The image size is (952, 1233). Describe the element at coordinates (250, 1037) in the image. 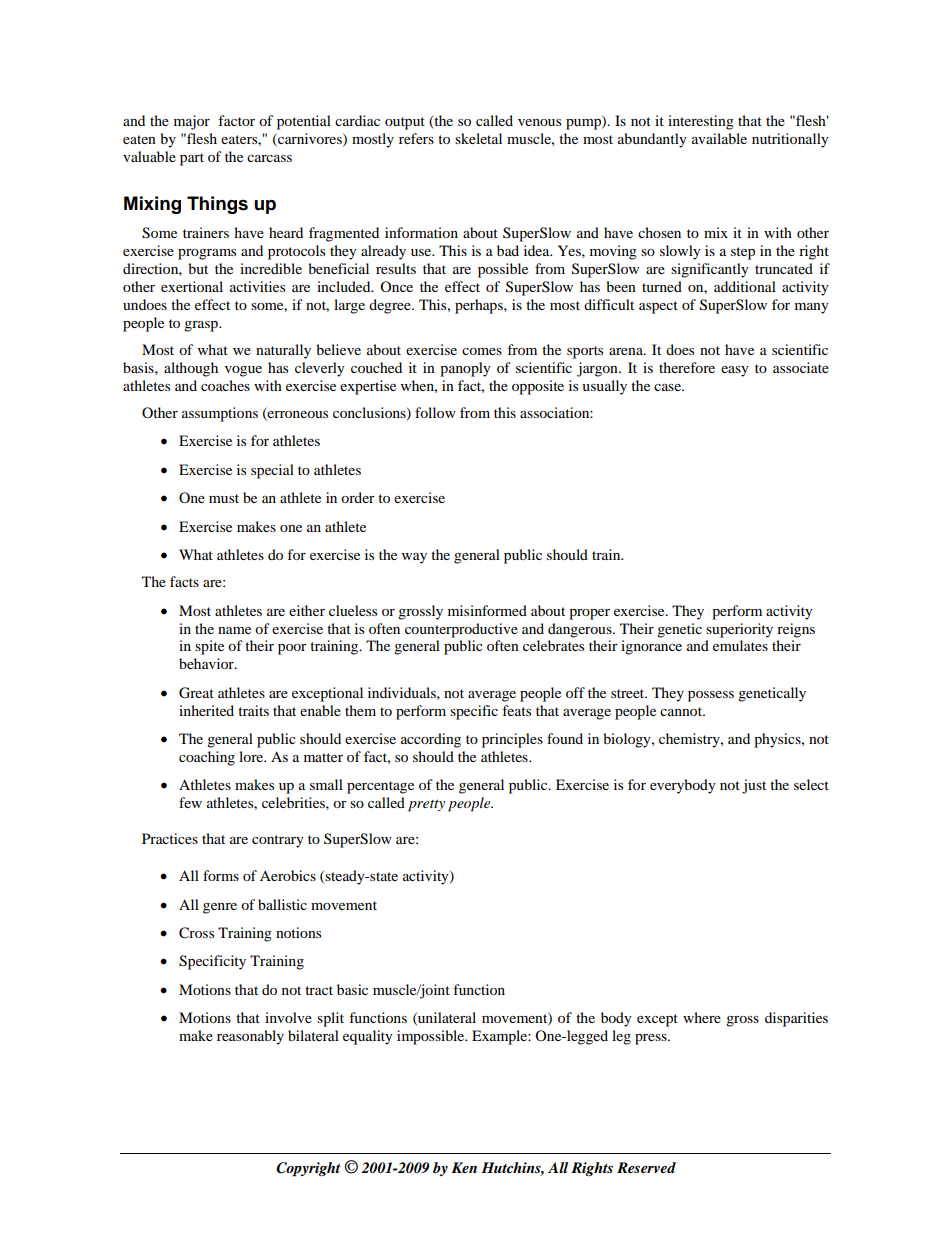

I see `reasonably` at that location.
